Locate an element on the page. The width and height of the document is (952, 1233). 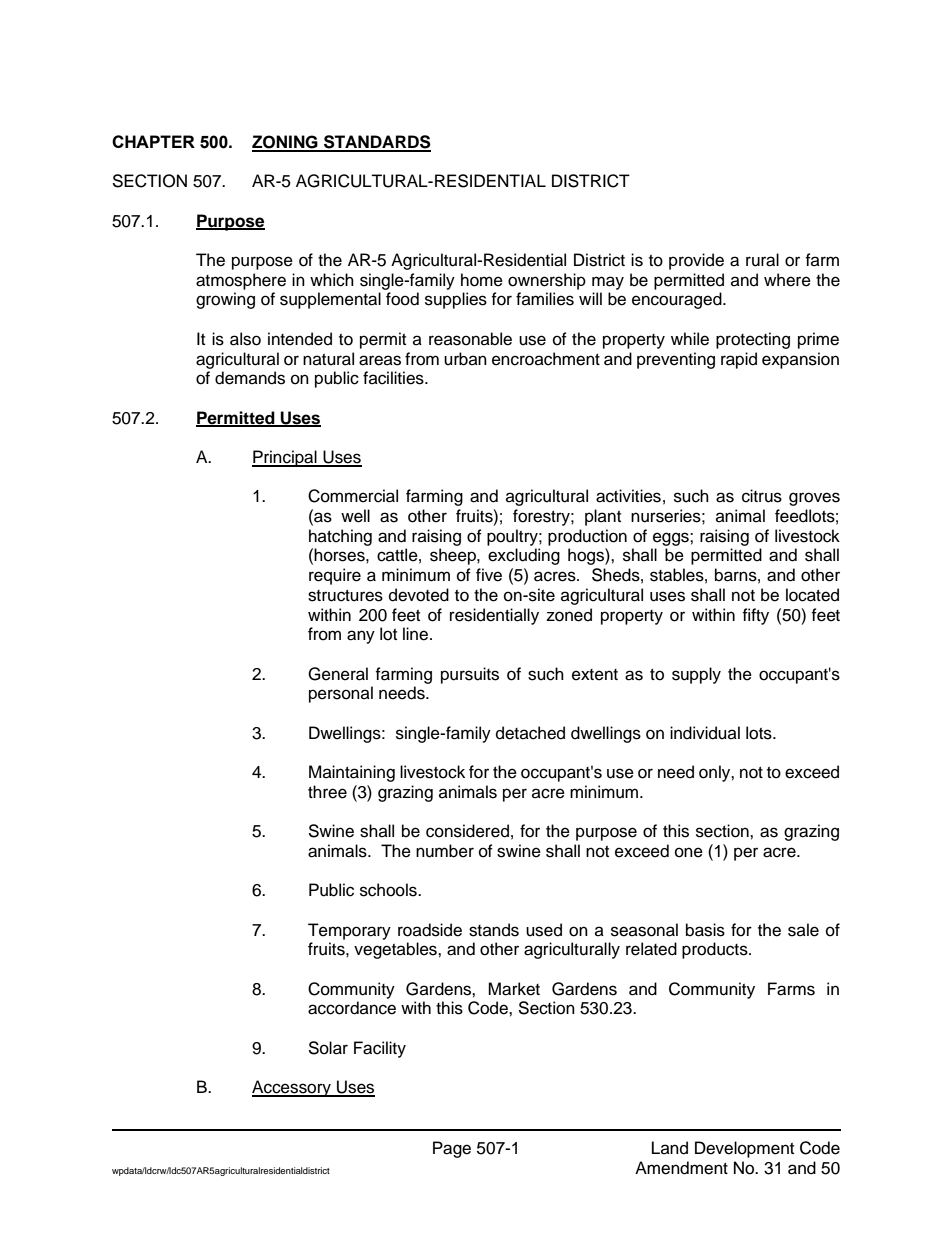
demands is located at coordinates (250, 378).
